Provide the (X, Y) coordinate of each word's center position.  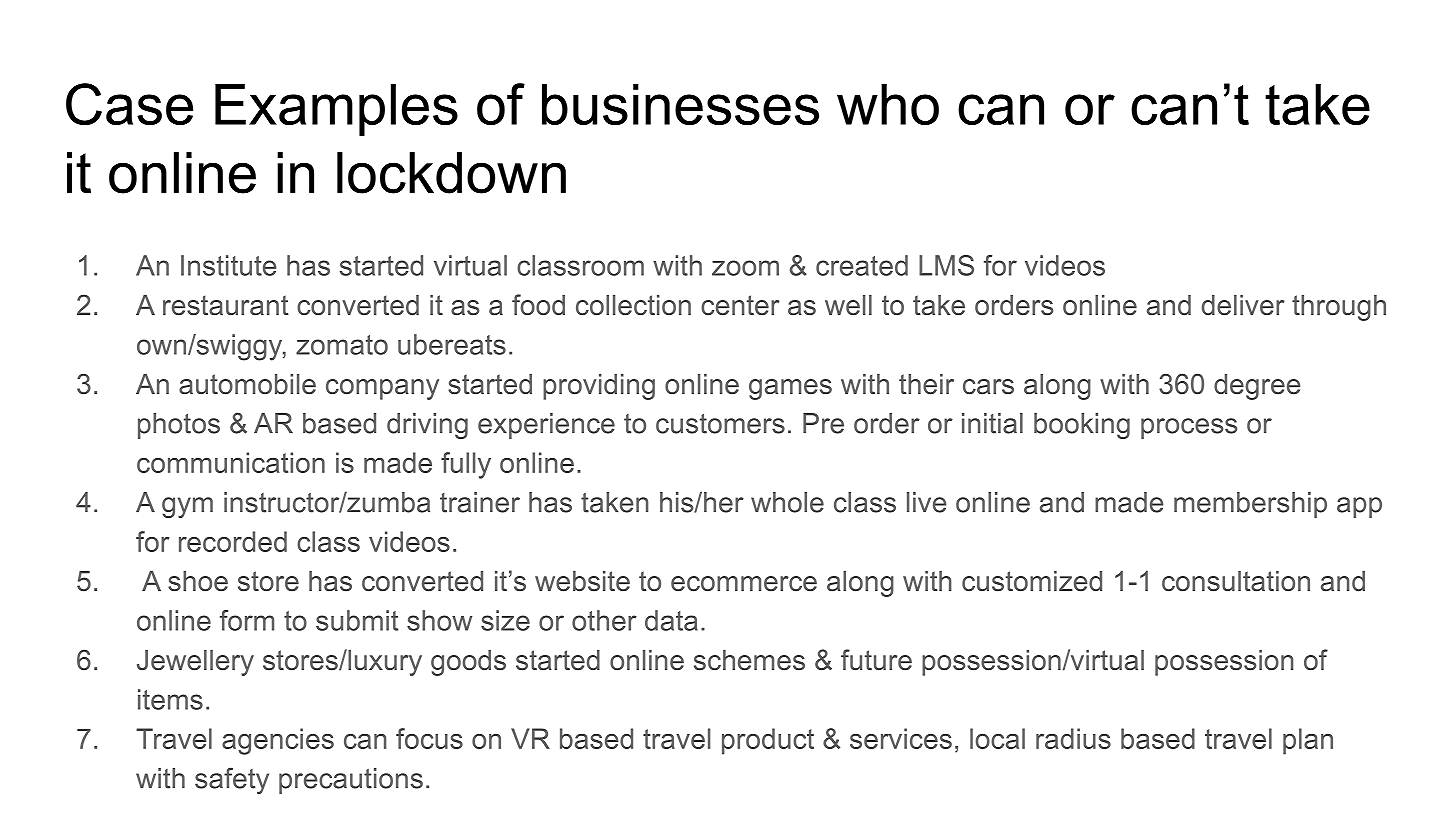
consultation (1236, 581)
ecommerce (744, 584)
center (740, 305)
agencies (278, 741)
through (1339, 308)
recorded (233, 541)
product (768, 741)
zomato (342, 345)
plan (1308, 741)
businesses (680, 104)
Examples (336, 110)
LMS (946, 265)
